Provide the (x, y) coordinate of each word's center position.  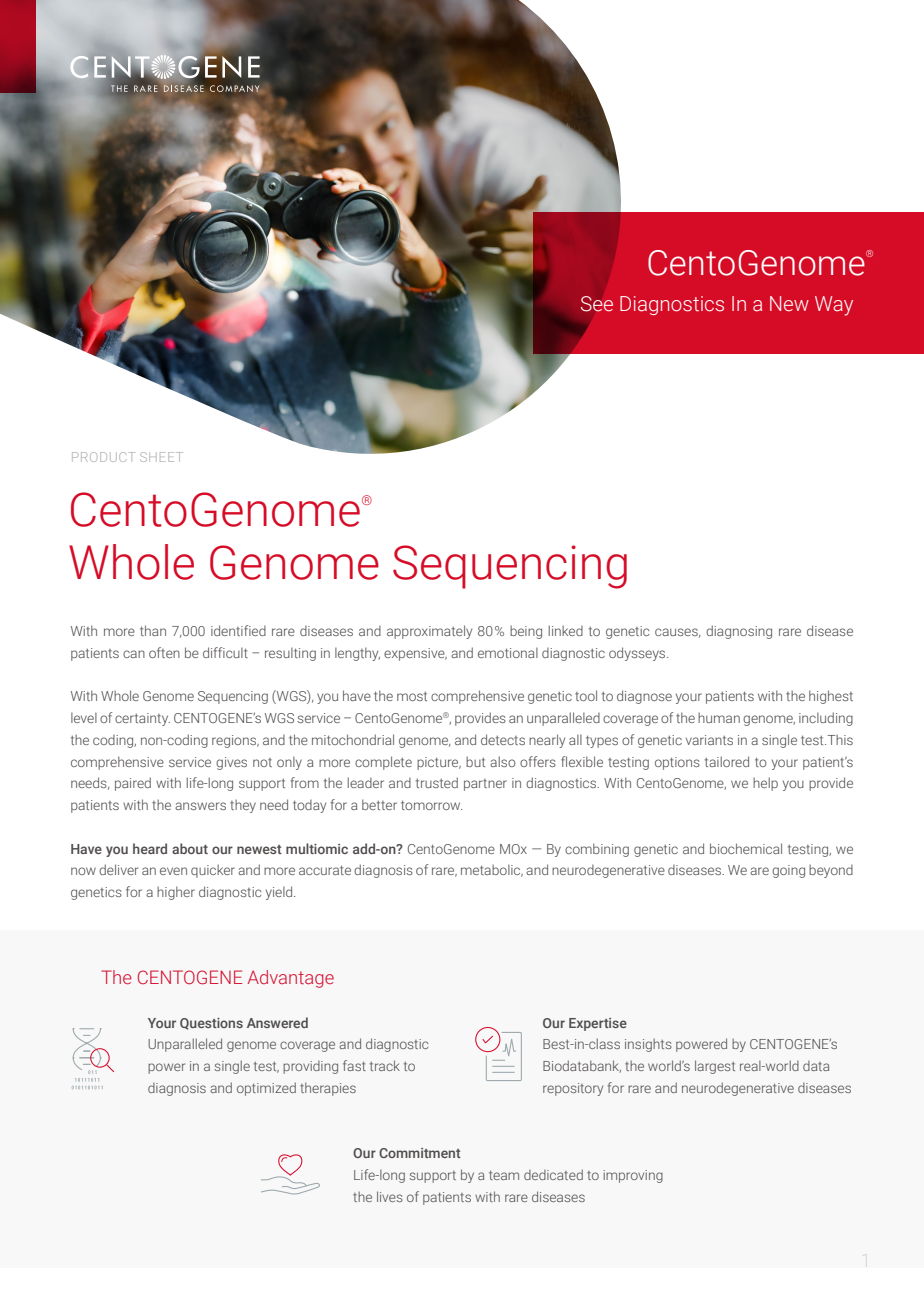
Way (834, 306)
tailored (727, 761)
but (475, 761)
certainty (142, 719)
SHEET (161, 457)
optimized (266, 1089)
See (597, 304)
